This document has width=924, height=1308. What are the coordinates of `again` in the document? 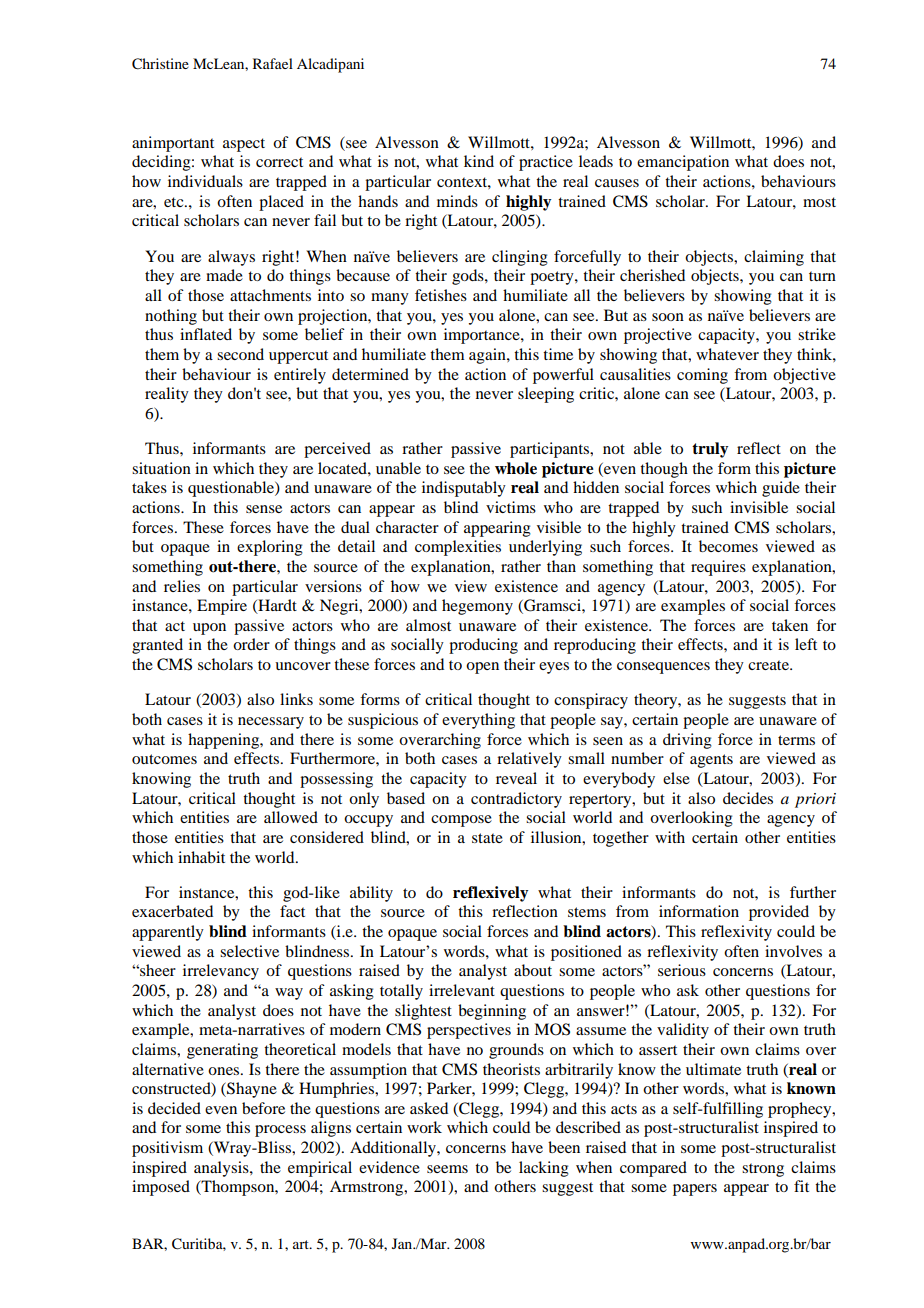 It's located at (488, 356).
